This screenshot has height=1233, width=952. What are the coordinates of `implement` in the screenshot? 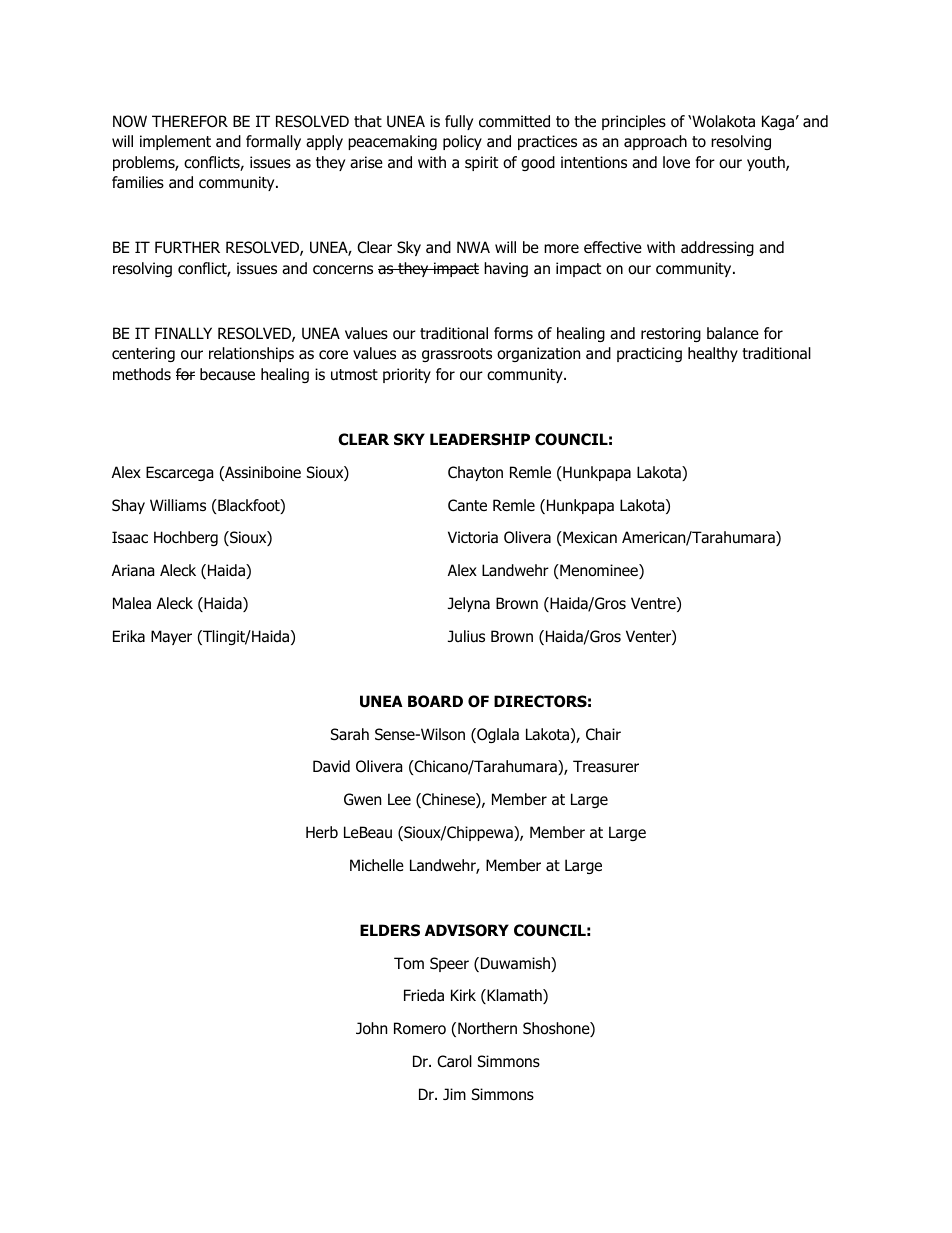 It's located at (175, 142).
